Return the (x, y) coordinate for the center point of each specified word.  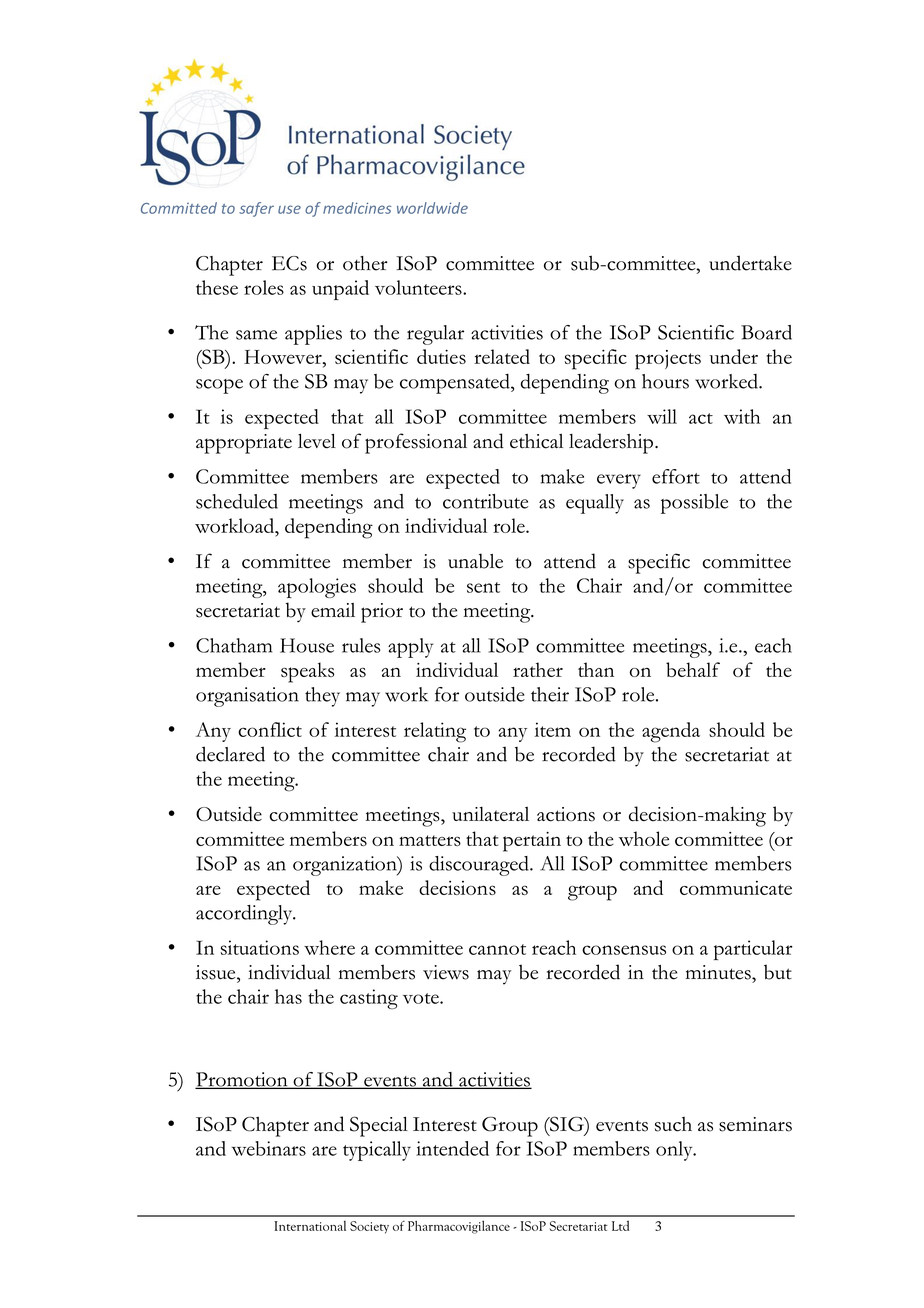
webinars (269, 1148)
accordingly (245, 915)
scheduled (237, 501)
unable (475, 561)
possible (694, 504)
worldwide (432, 208)
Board (766, 332)
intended (452, 1148)
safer (256, 209)
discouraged (480, 866)
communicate (736, 888)
